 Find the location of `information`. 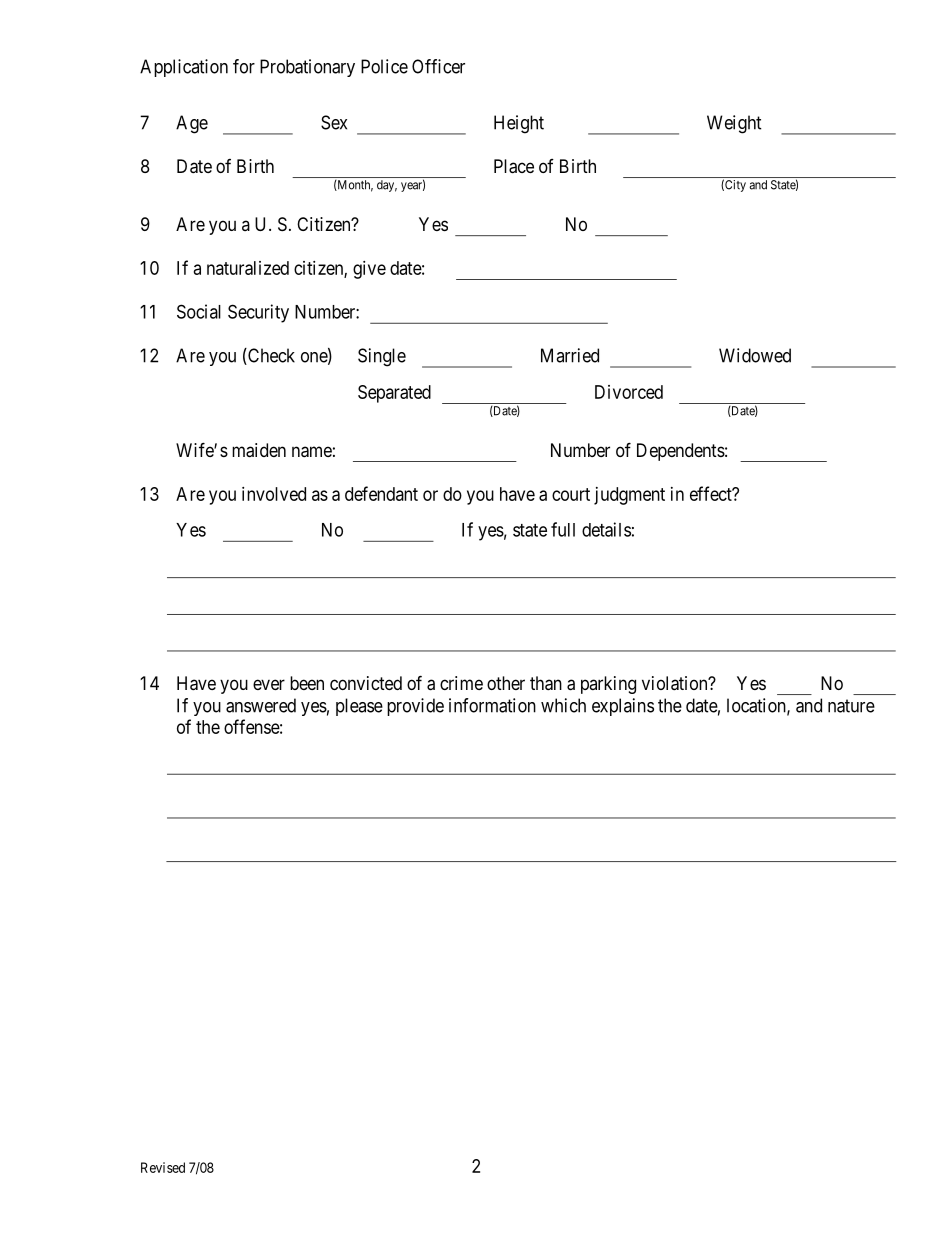

information is located at coordinates (492, 705).
